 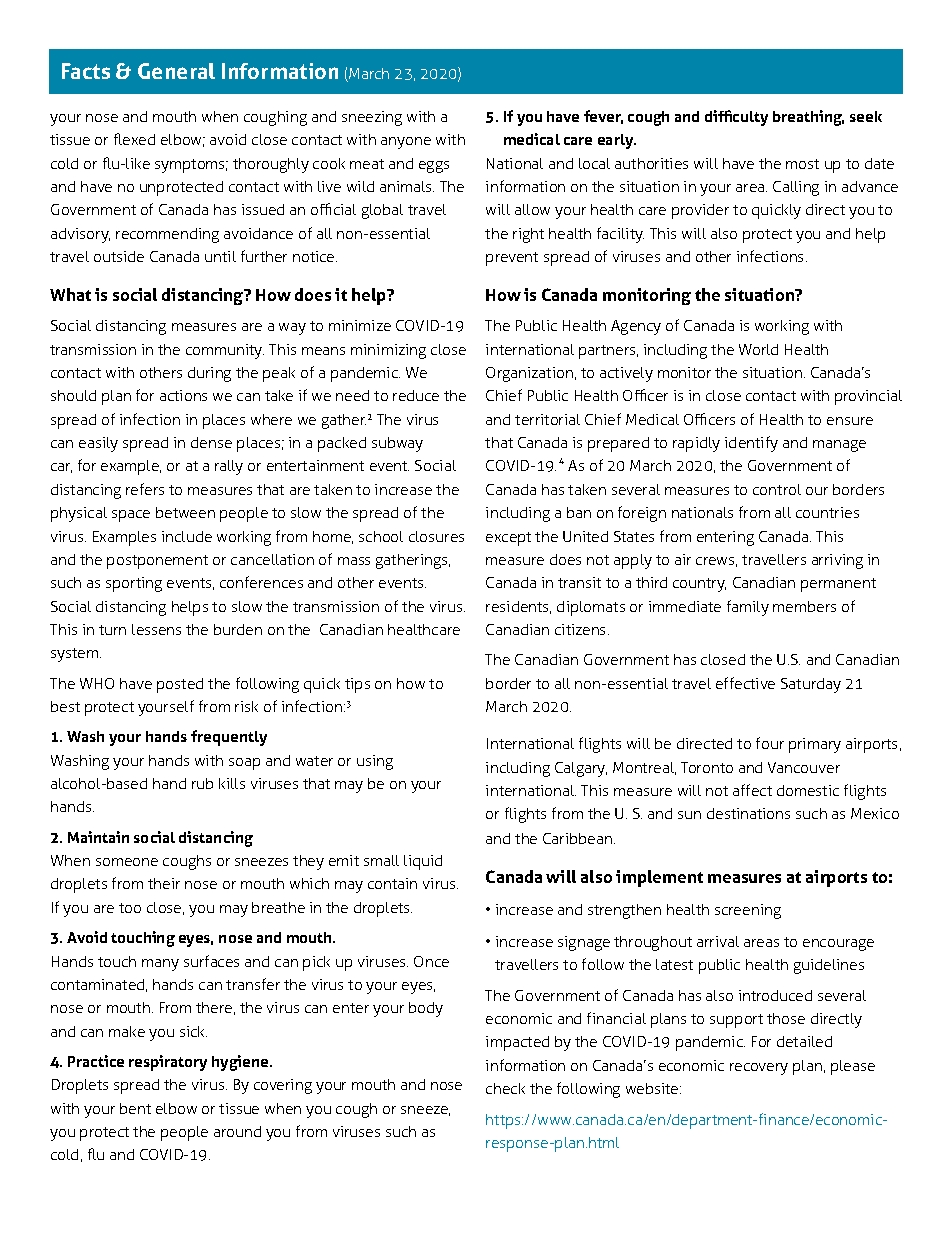 What do you see at coordinates (397, 444) in the screenshot?
I see `subway` at bounding box center [397, 444].
